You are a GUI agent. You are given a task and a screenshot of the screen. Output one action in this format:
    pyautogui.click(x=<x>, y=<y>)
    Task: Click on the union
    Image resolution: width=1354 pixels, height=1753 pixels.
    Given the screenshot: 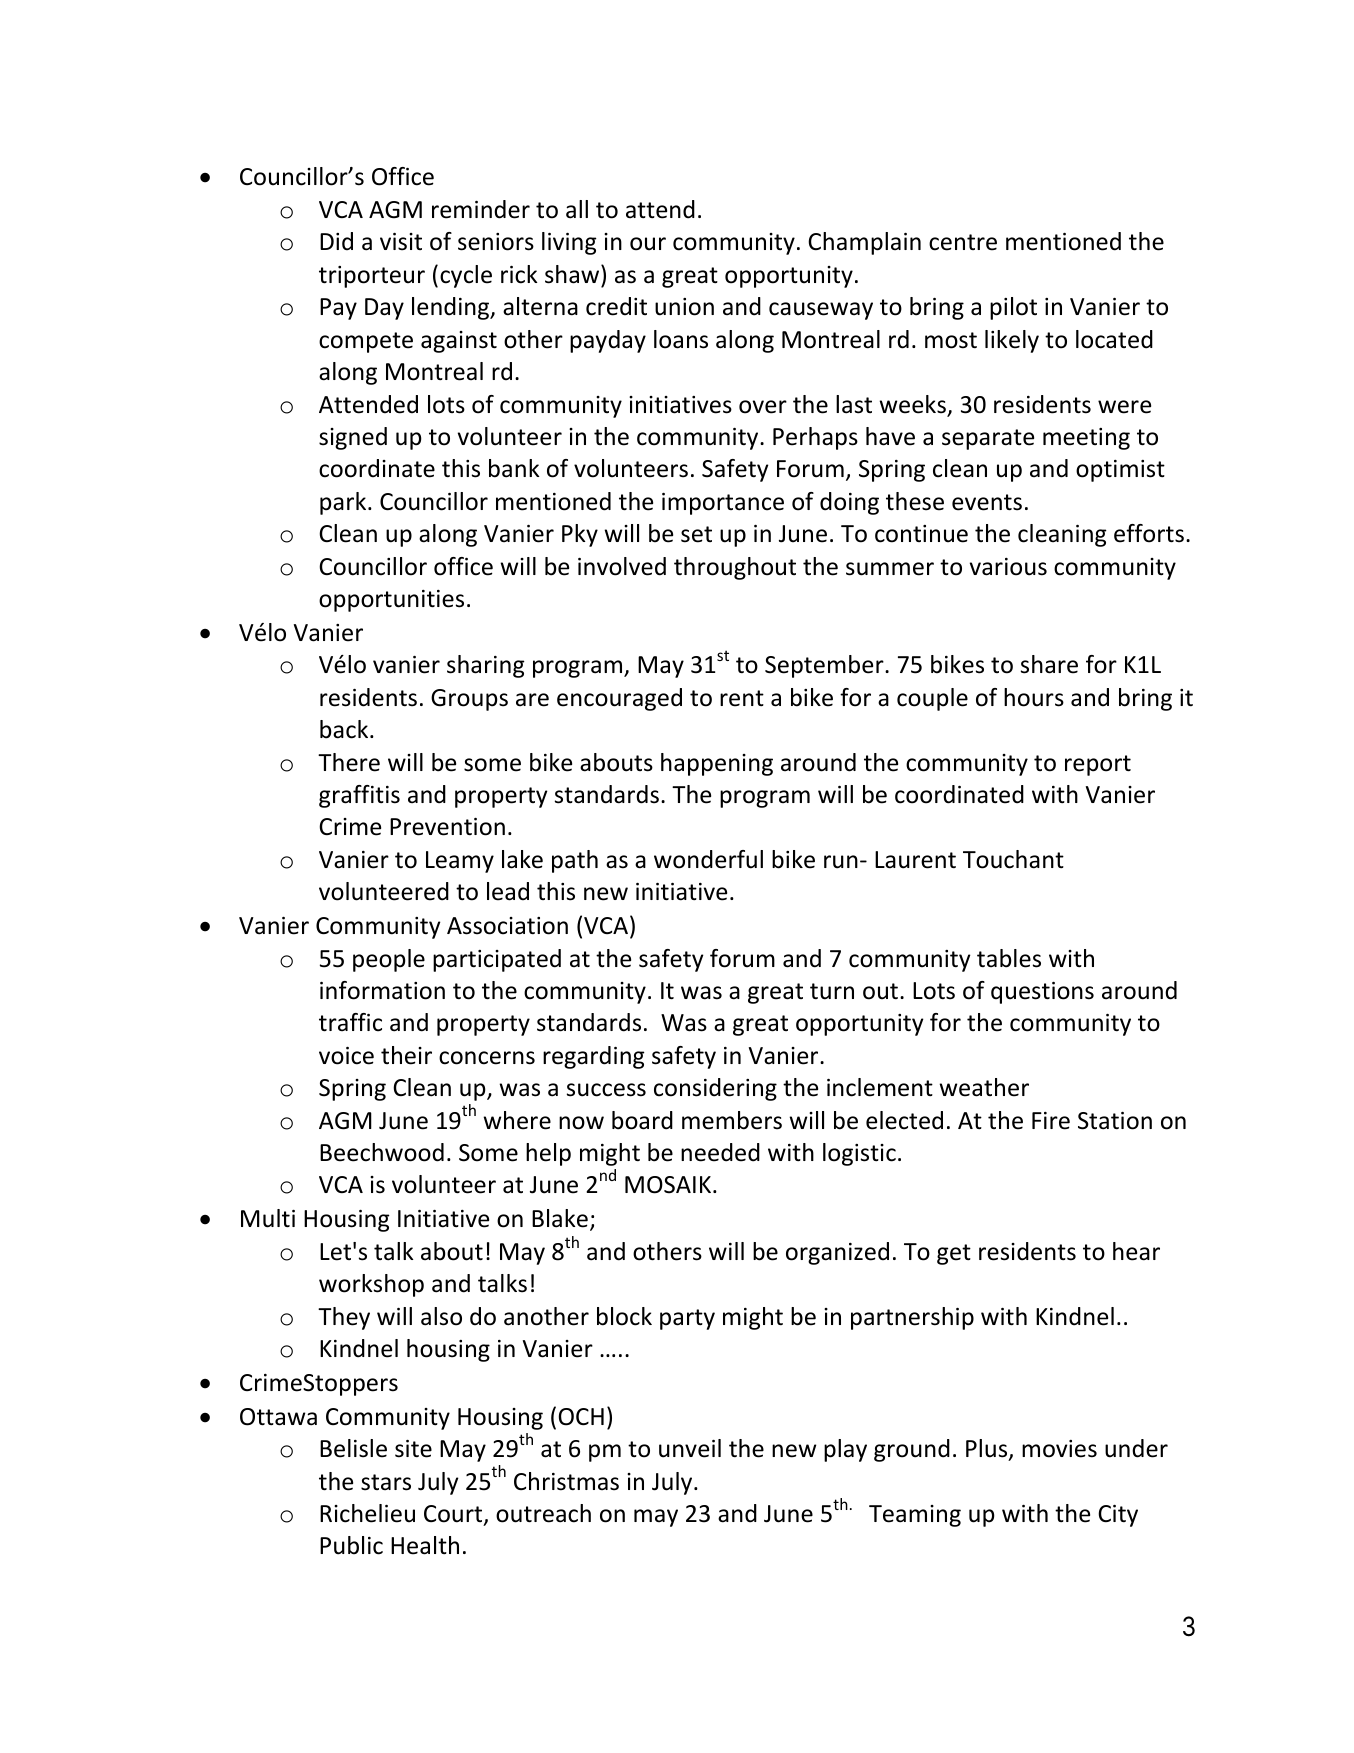 What is the action you would take?
    pyautogui.click(x=684, y=307)
